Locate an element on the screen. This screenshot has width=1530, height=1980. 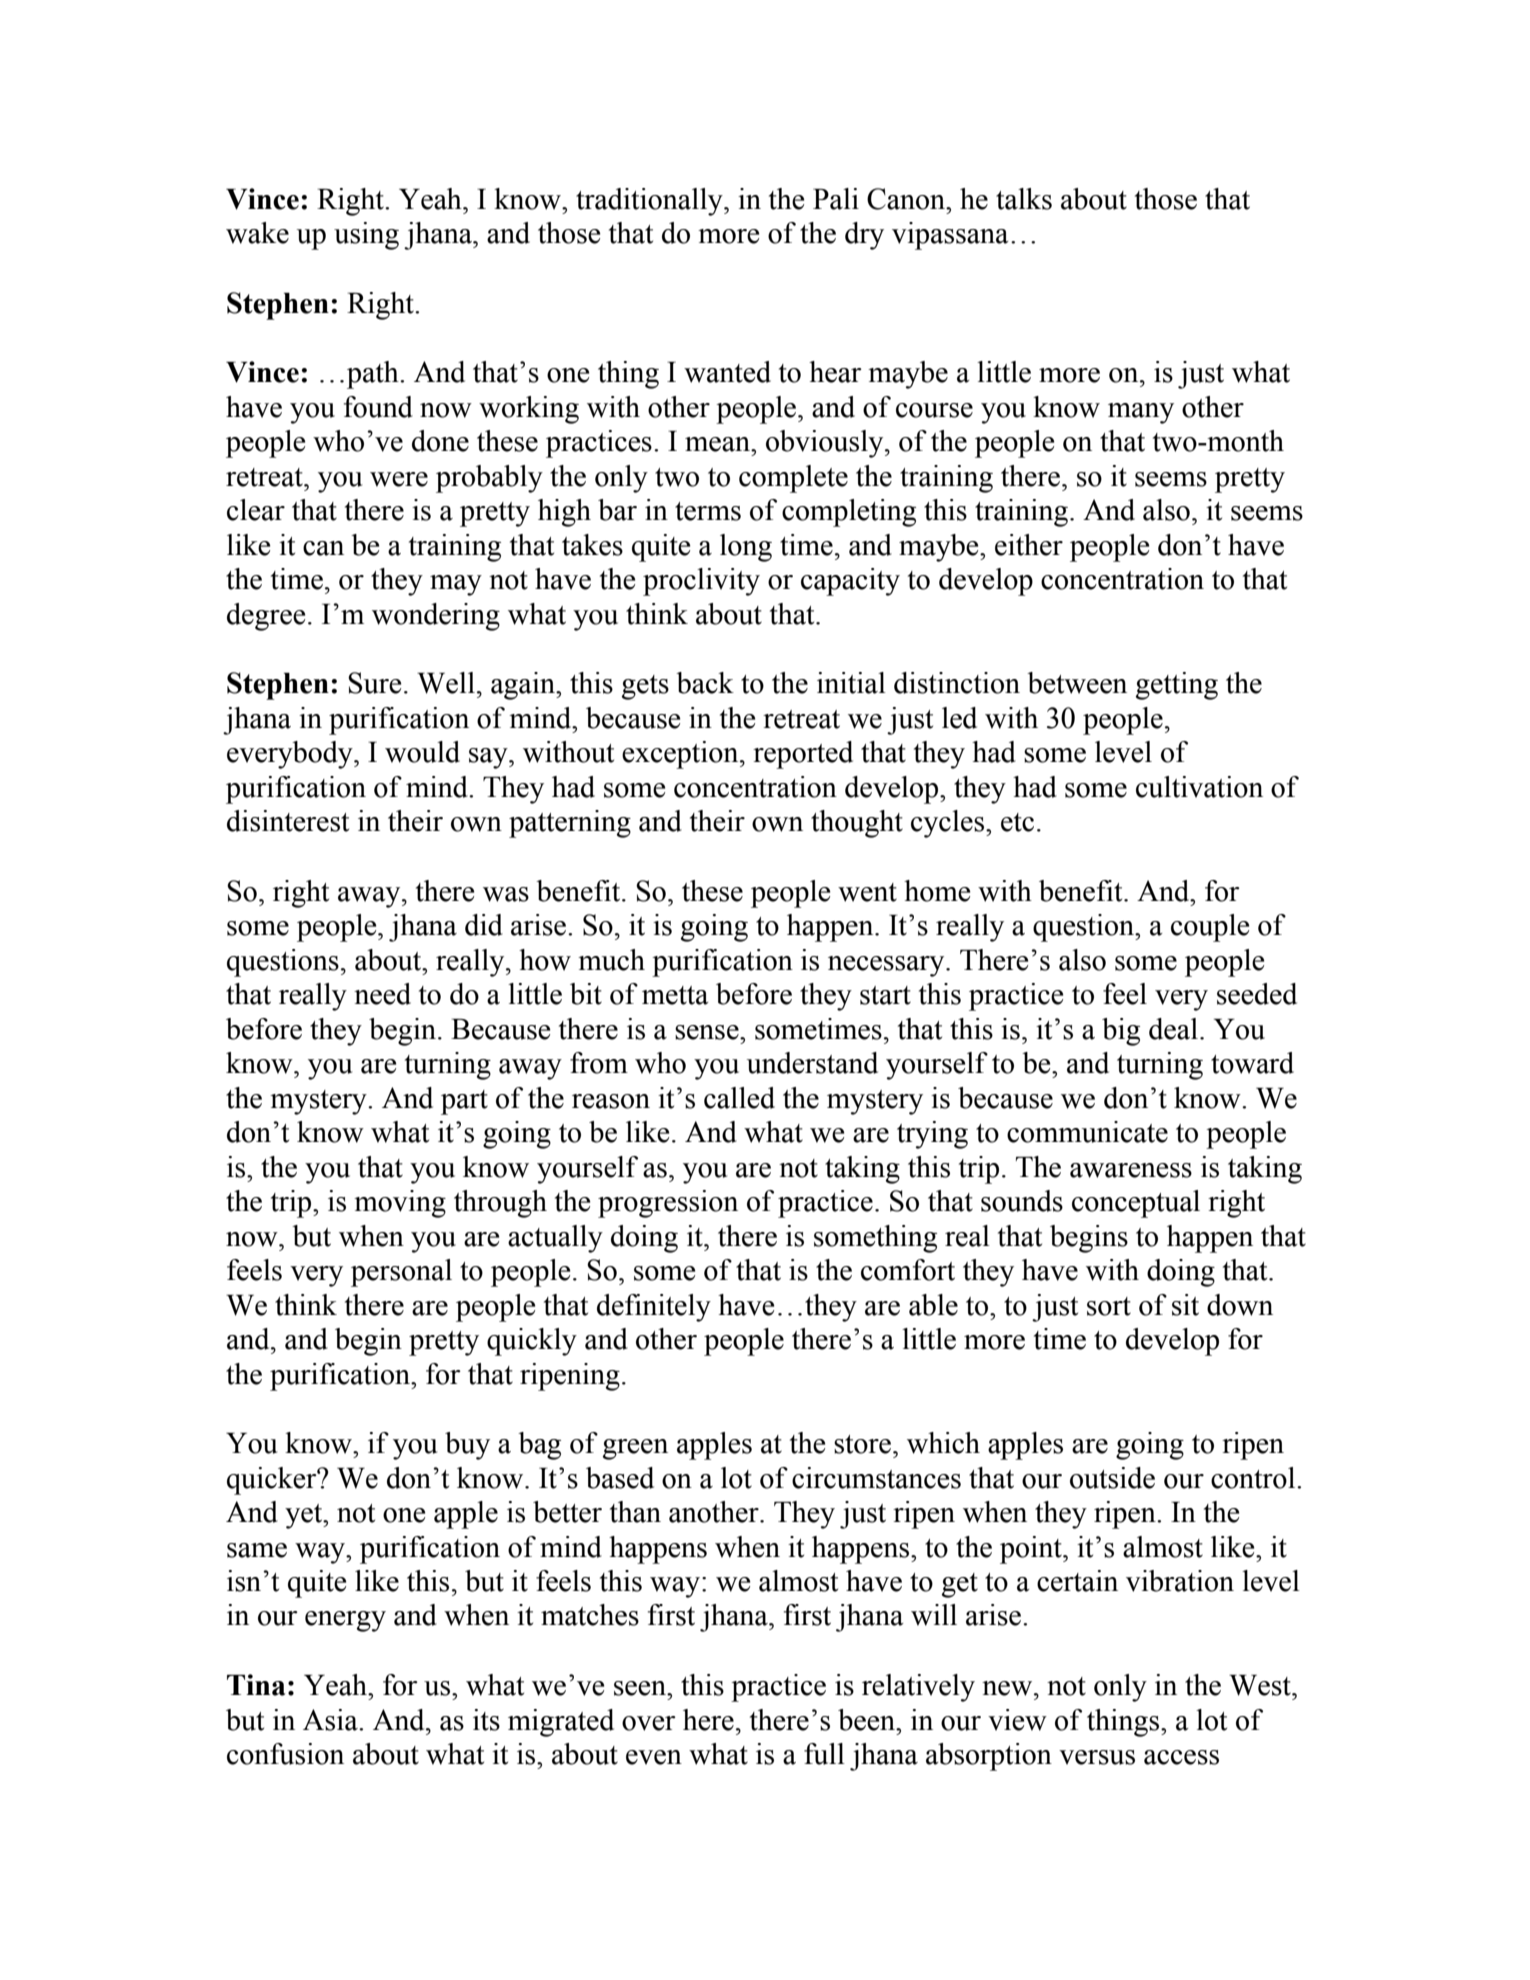
metta is located at coordinates (675, 995).
